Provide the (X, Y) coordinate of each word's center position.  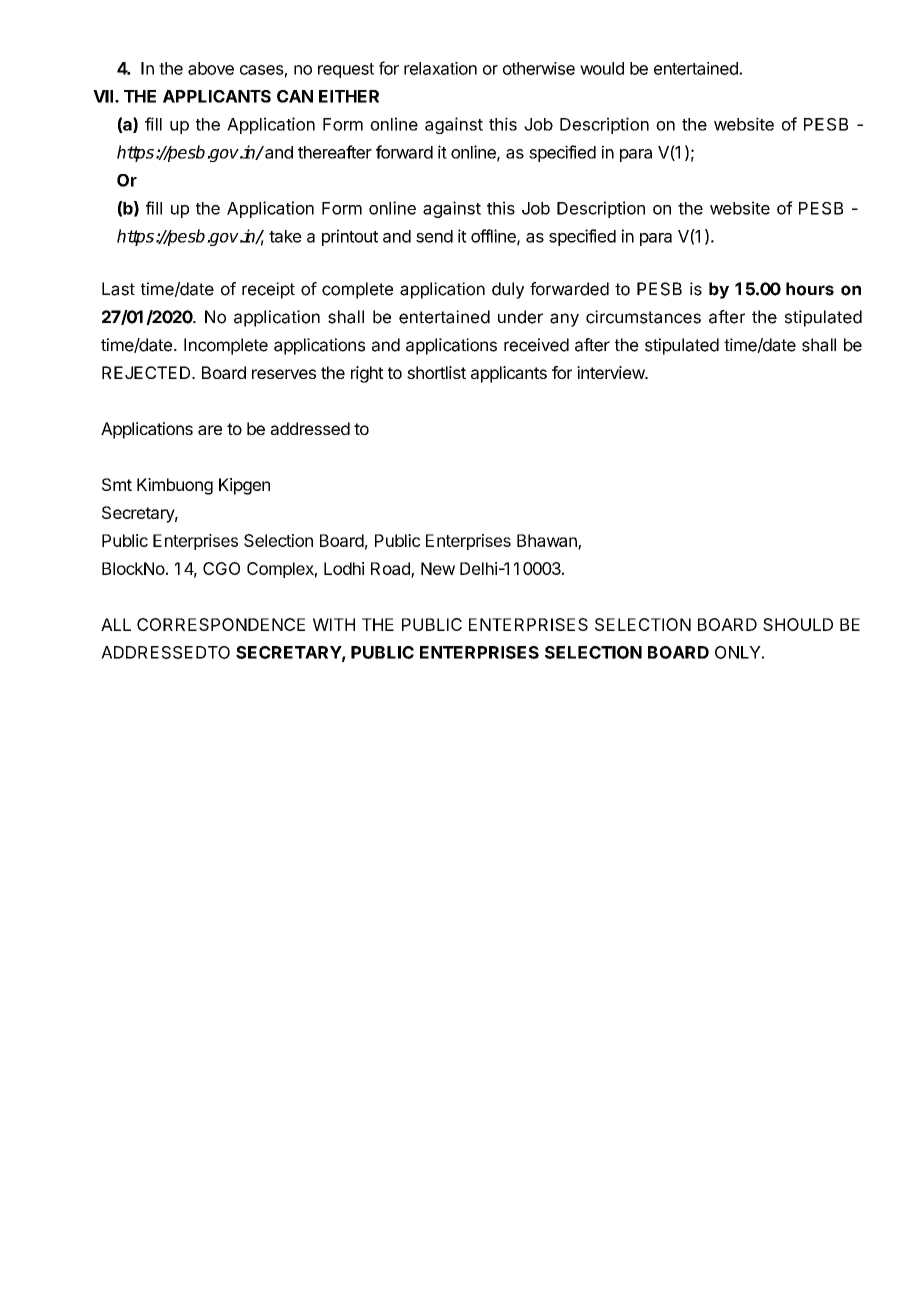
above (211, 68)
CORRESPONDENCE (221, 624)
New (438, 568)
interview (611, 372)
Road (391, 569)
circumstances (643, 317)
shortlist (436, 372)
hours (810, 289)
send (434, 236)
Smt (117, 484)
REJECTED (147, 372)
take (285, 236)
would (602, 68)
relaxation (440, 68)
